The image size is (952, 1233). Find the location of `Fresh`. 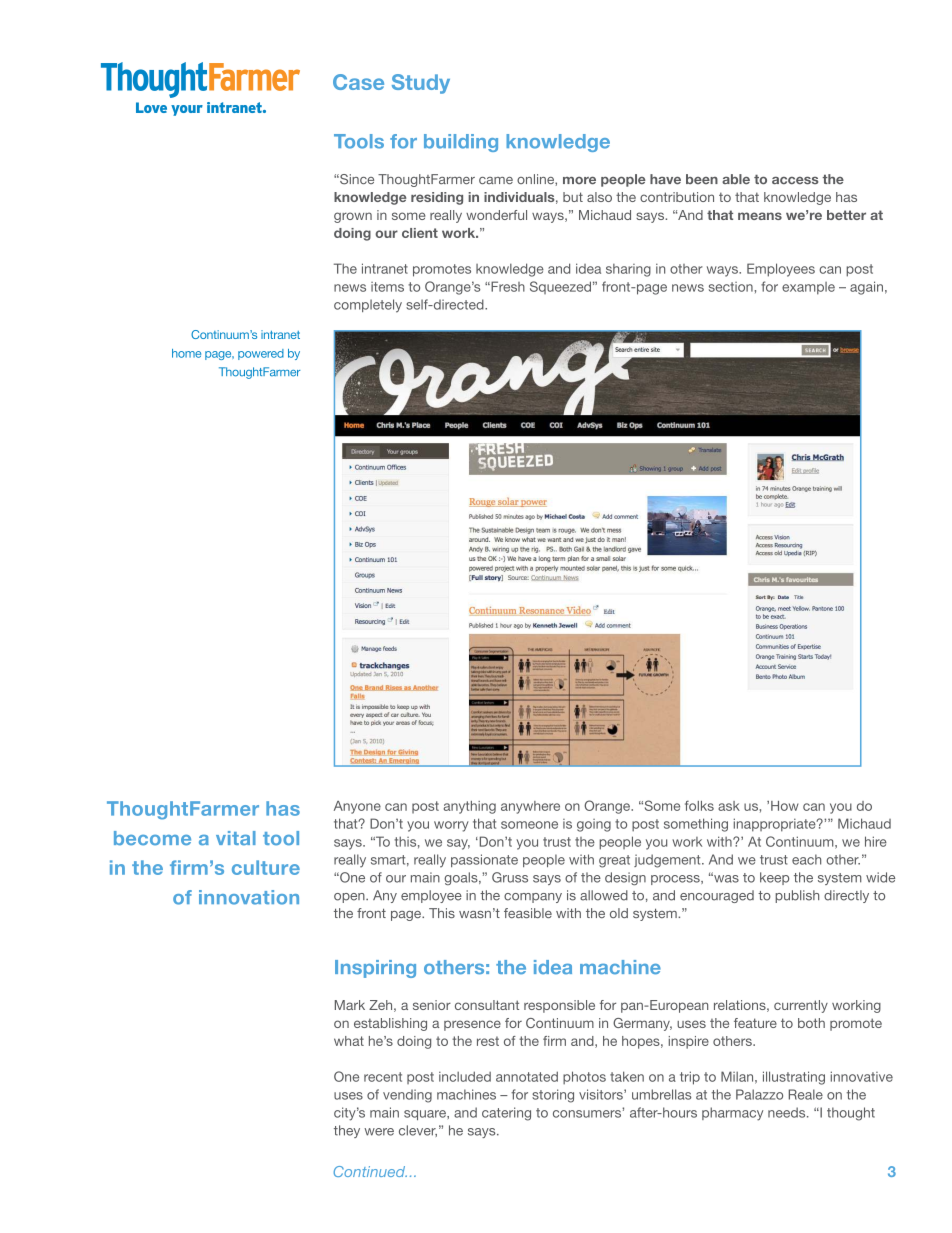

Fresh is located at coordinates (507, 286).
